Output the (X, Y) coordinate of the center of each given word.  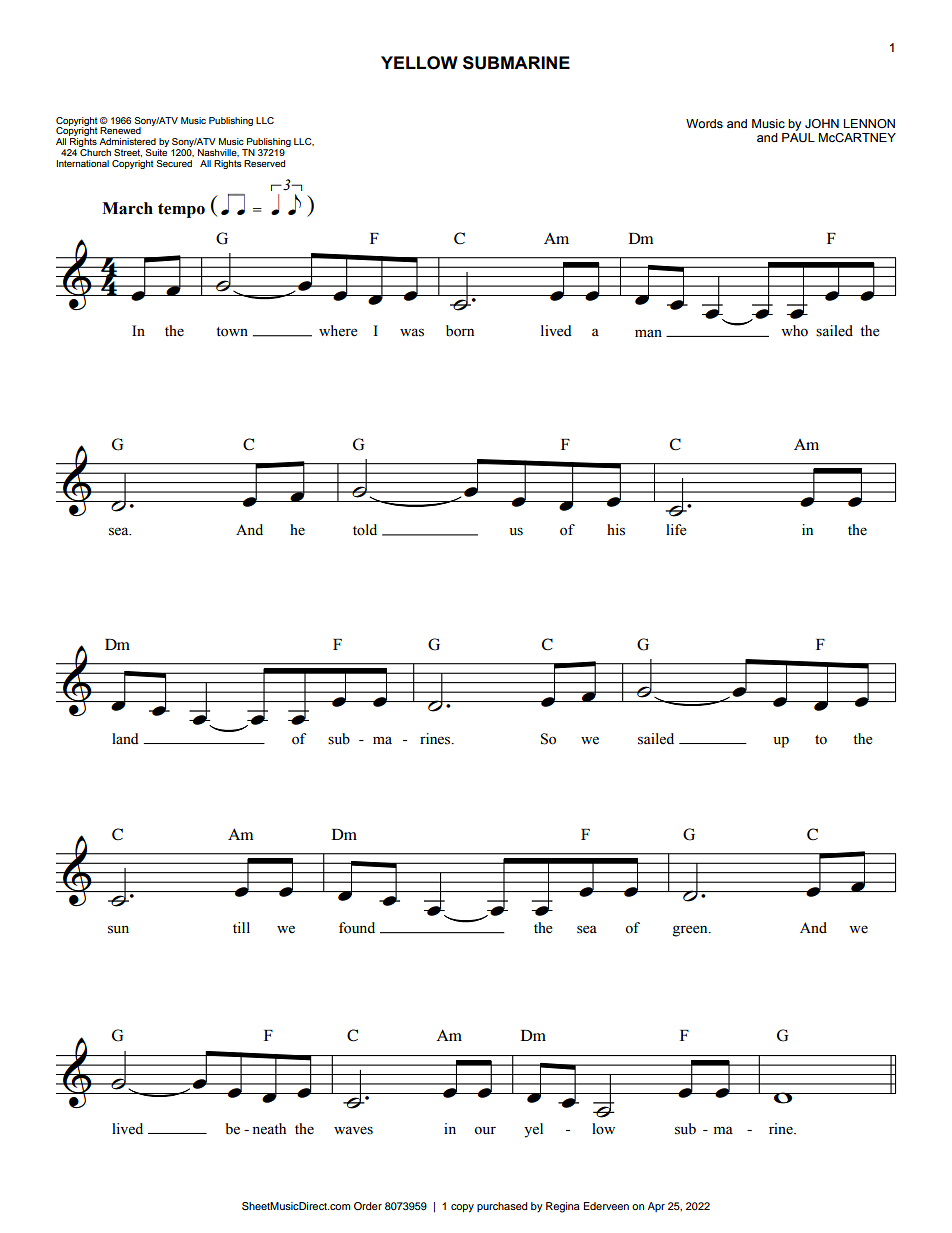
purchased (502, 1207)
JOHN (822, 123)
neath (269, 1128)
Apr (656, 1207)
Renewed (120, 130)
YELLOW (419, 63)
